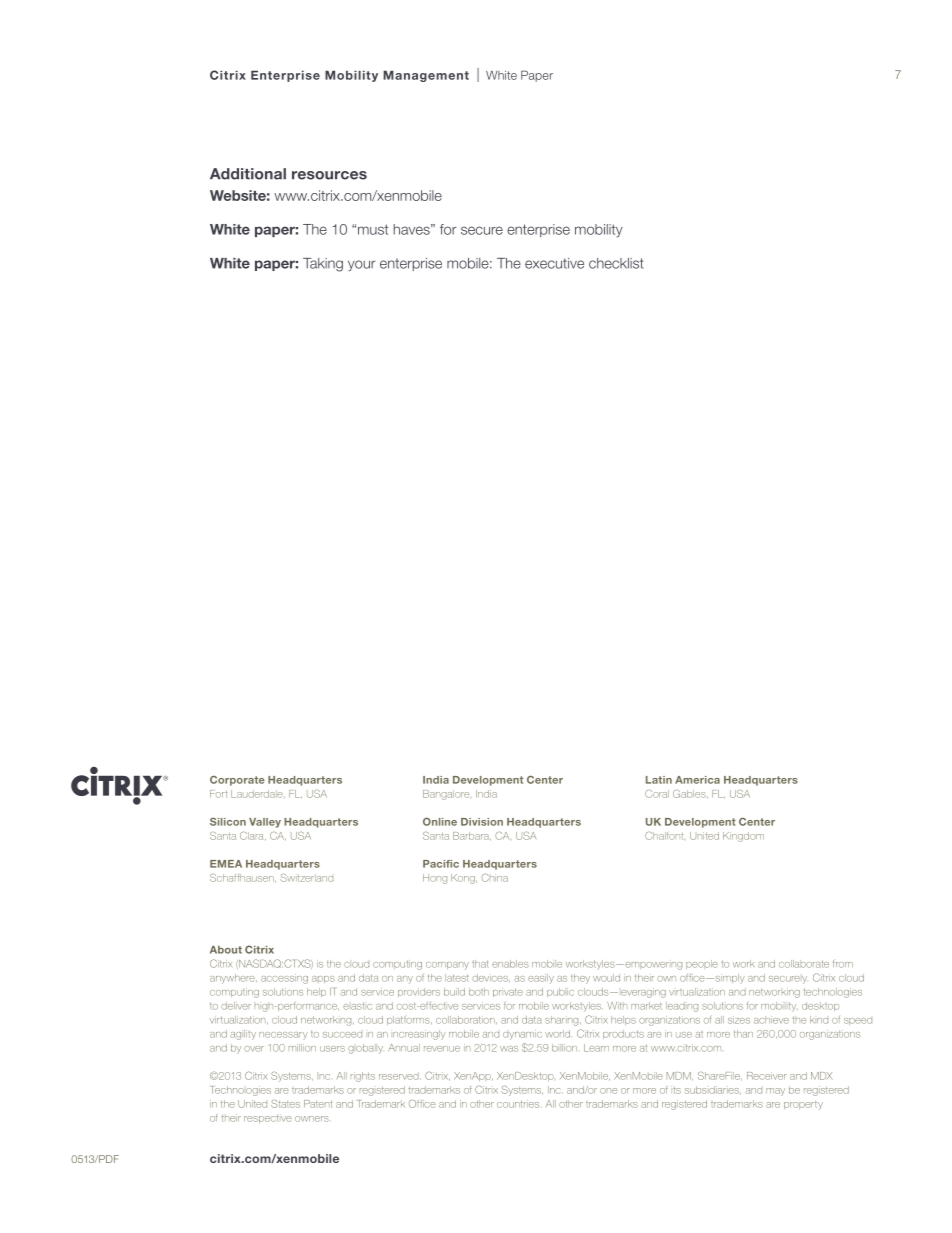 This page has width=952, height=1233. I want to click on may, so click(775, 1092).
